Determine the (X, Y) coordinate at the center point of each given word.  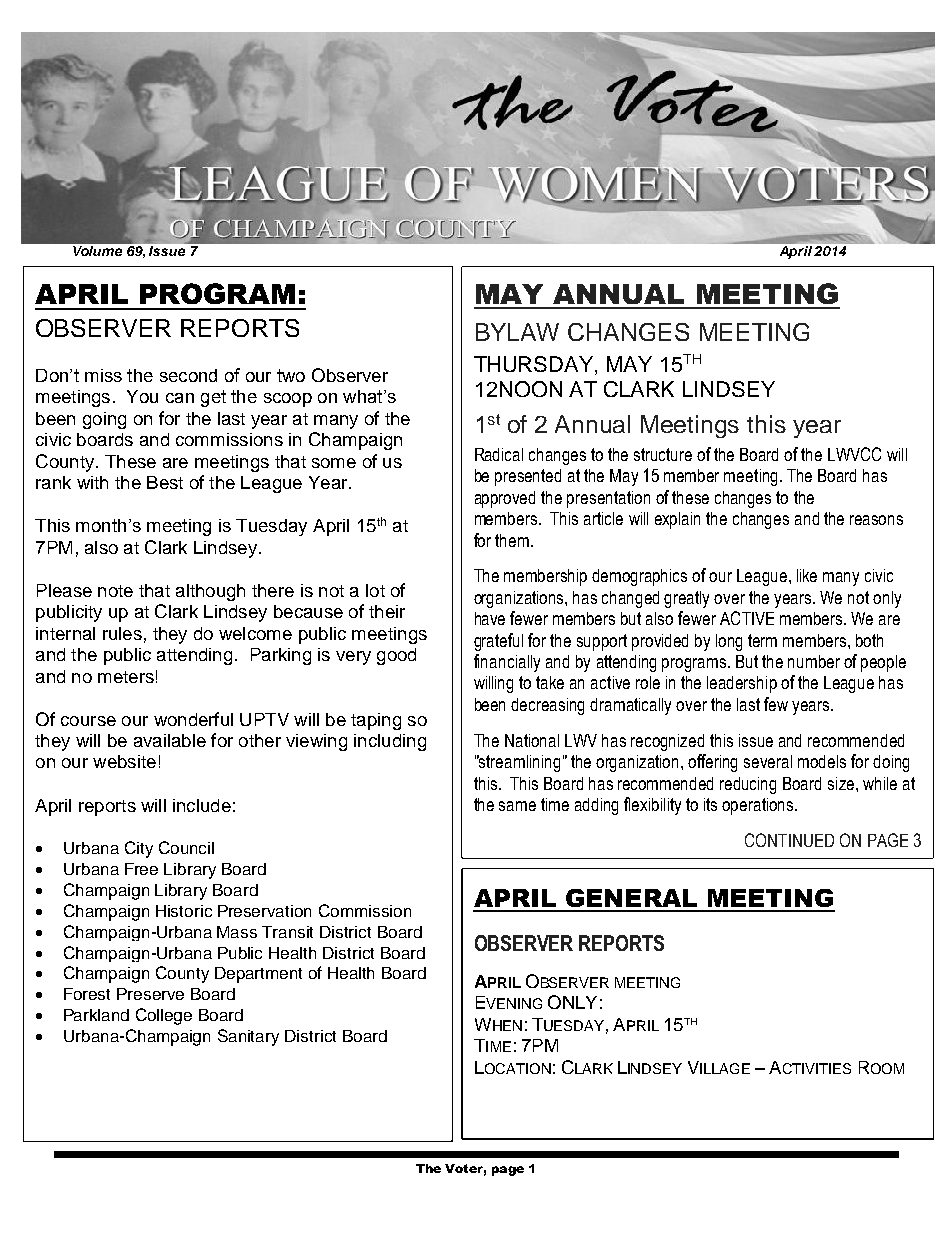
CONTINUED (789, 840)
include (202, 805)
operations (759, 806)
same (517, 806)
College (164, 1016)
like (807, 575)
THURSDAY (535, 365)
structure (663, 454)
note (115, 591)
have (490, 618)
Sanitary (248, 1037)
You (142, 396)
